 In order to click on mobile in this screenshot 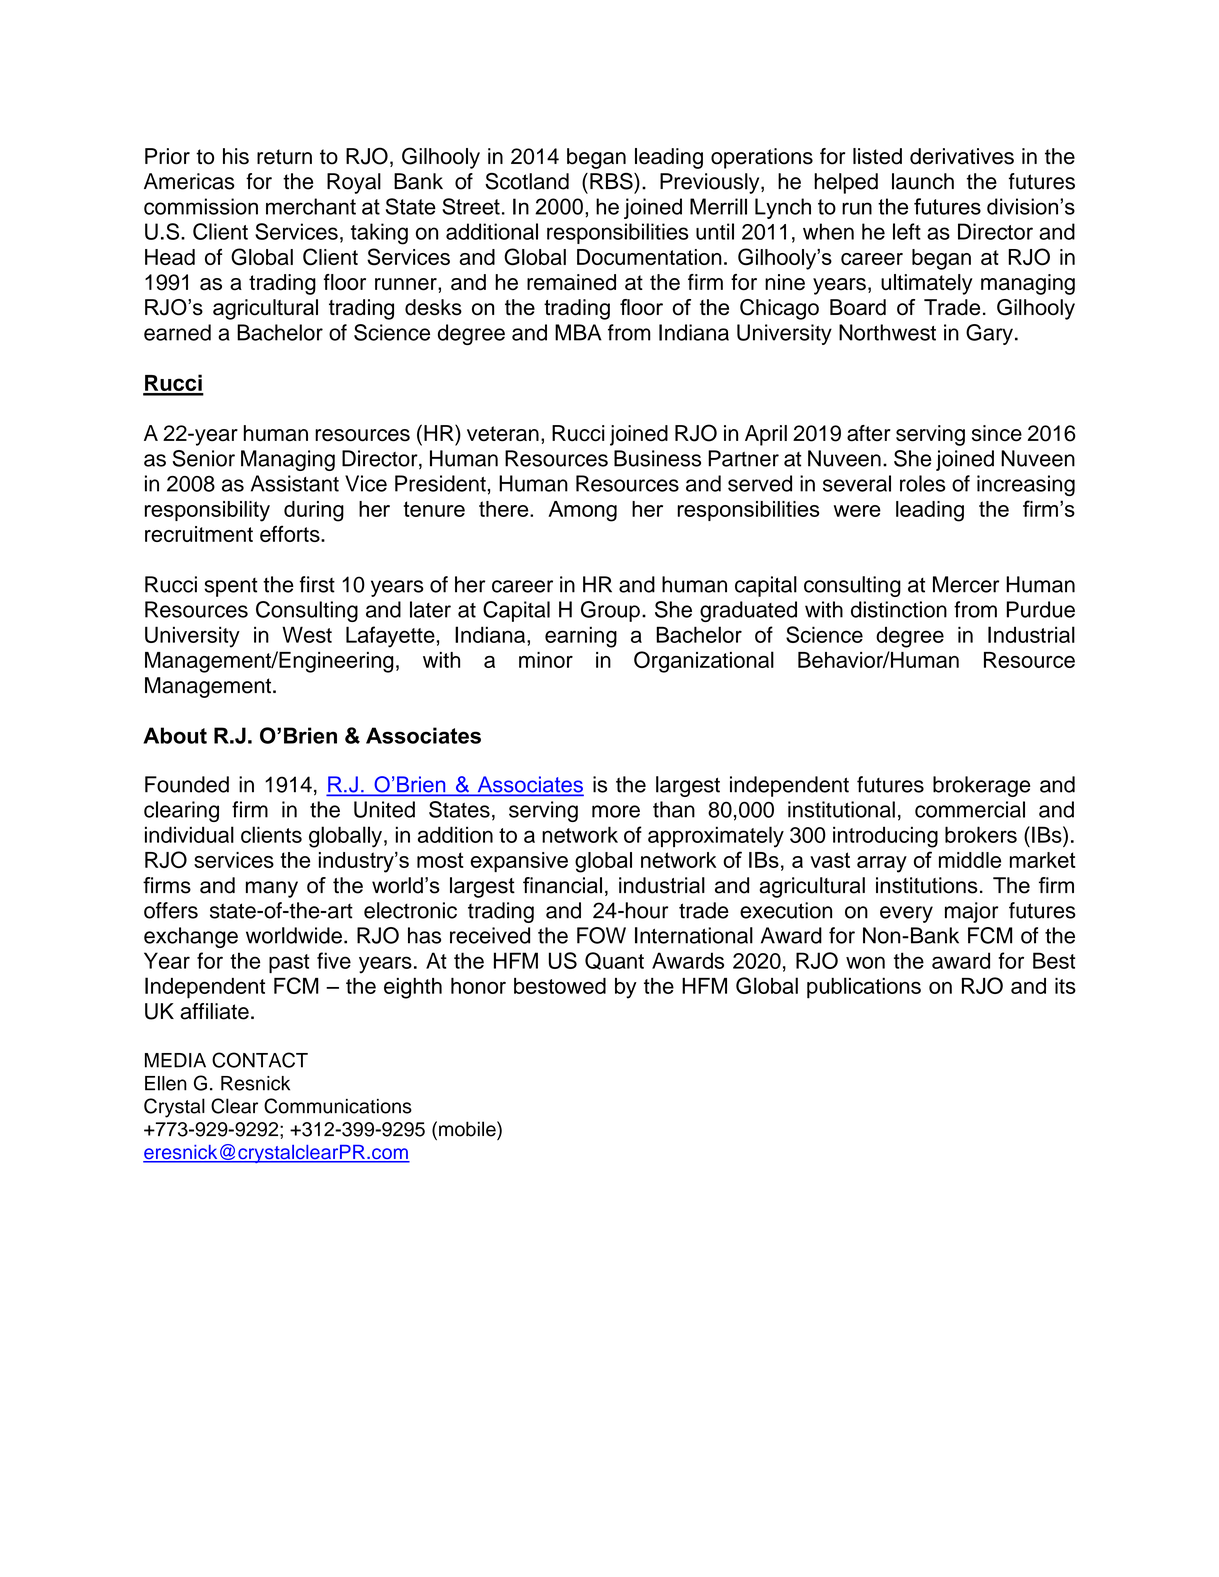, I will do `click(468, 1129)`.
